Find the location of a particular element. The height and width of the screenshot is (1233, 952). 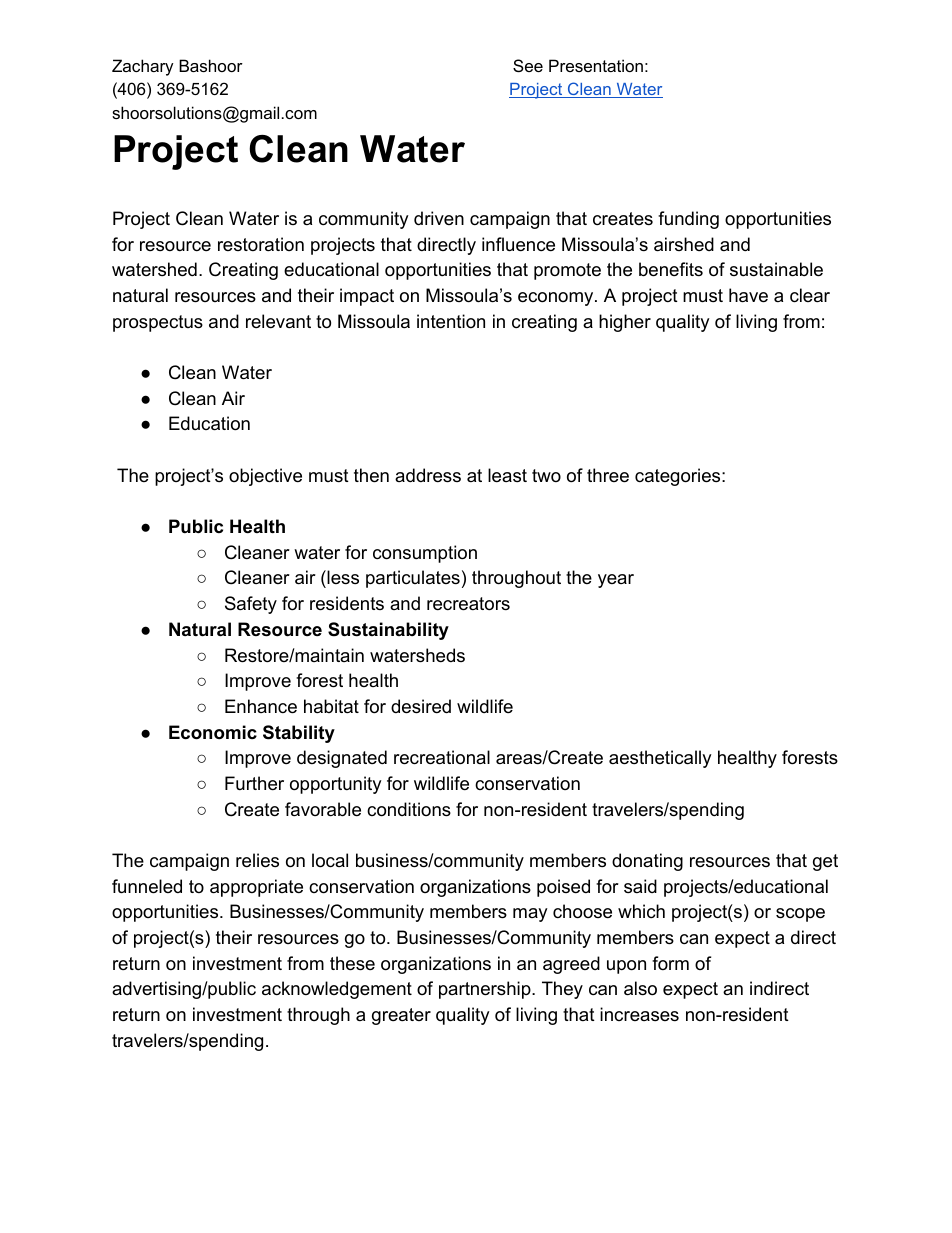

acknowledgement is located at coordinates (337, 990).
